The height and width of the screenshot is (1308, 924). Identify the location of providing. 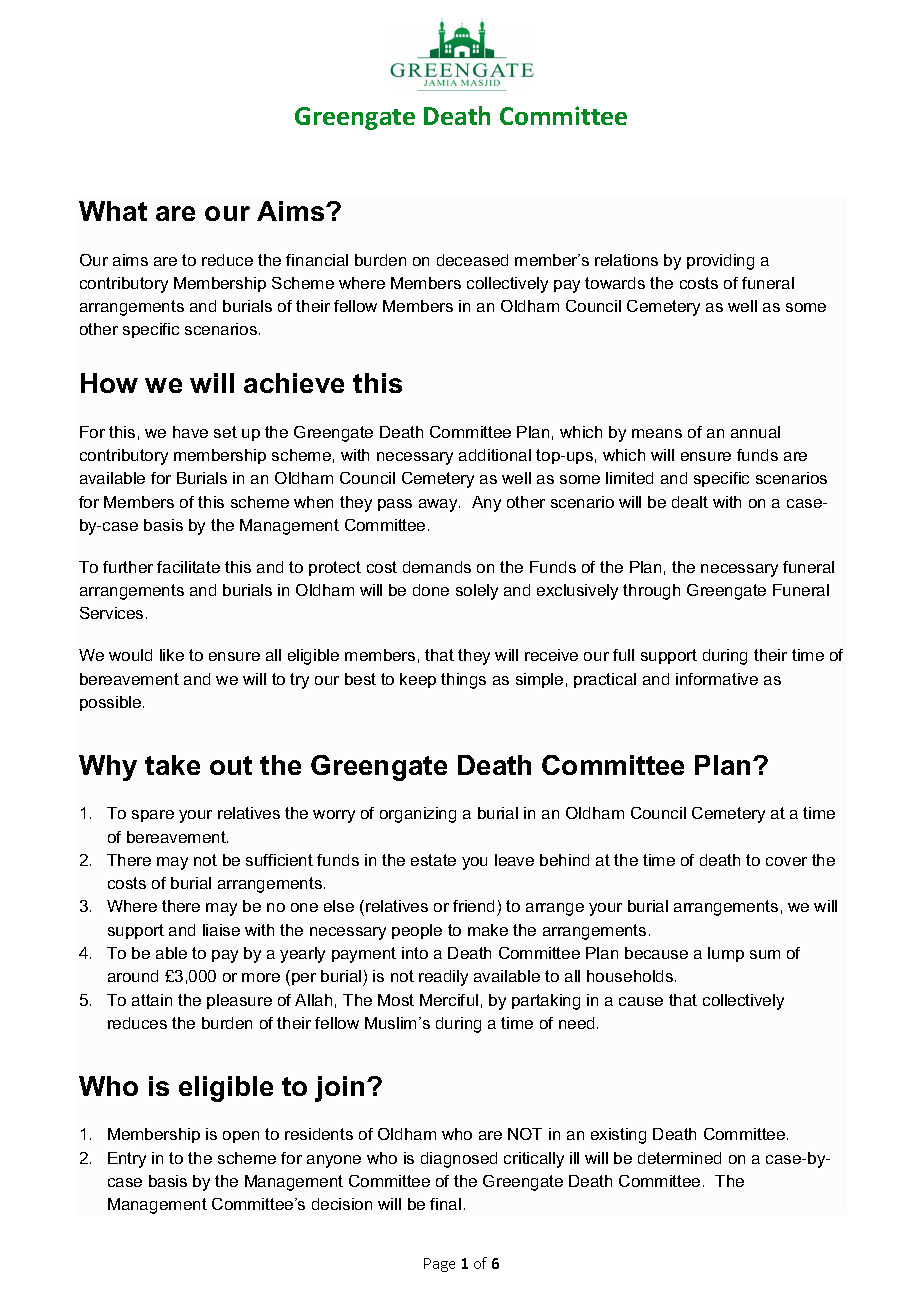
(720, 262).
